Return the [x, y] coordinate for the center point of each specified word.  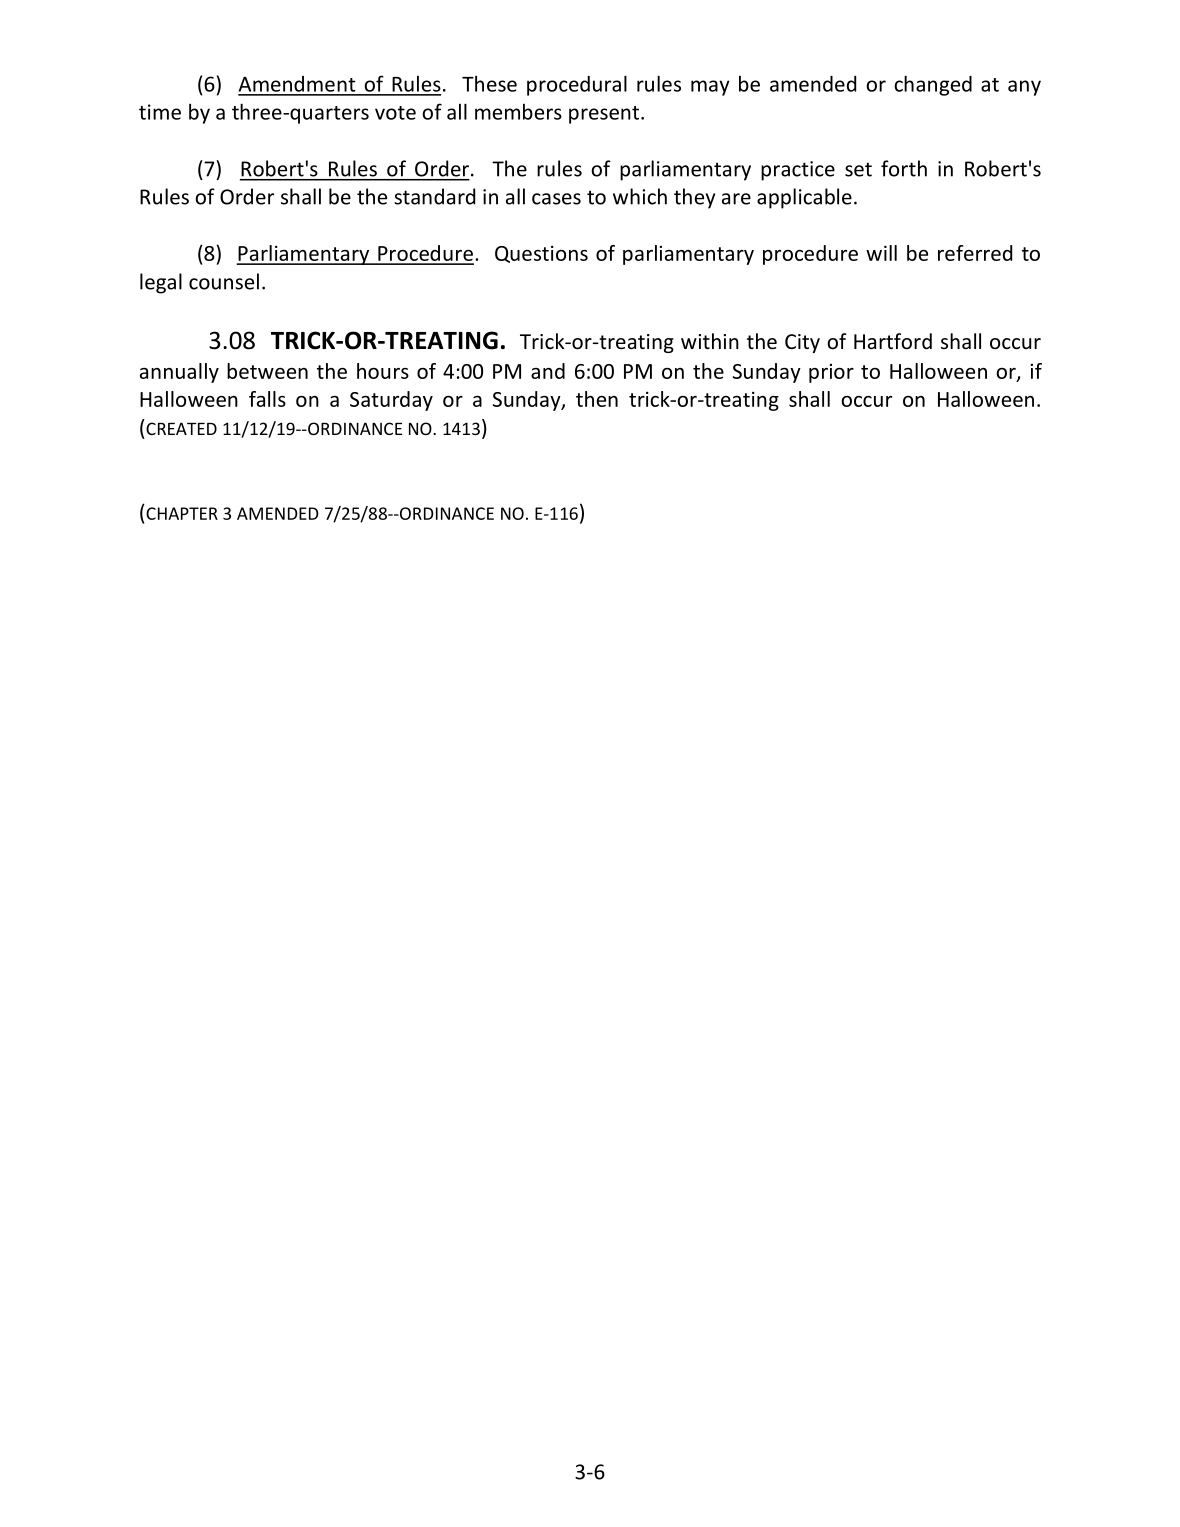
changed [933, 85]
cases [556, 199]
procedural [577, 85]
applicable [804, 198]
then [597, 399]
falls [267, 399]
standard [434, 196]
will [881, 253]
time [160, 112]
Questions [541, 254]
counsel [224, 281]
